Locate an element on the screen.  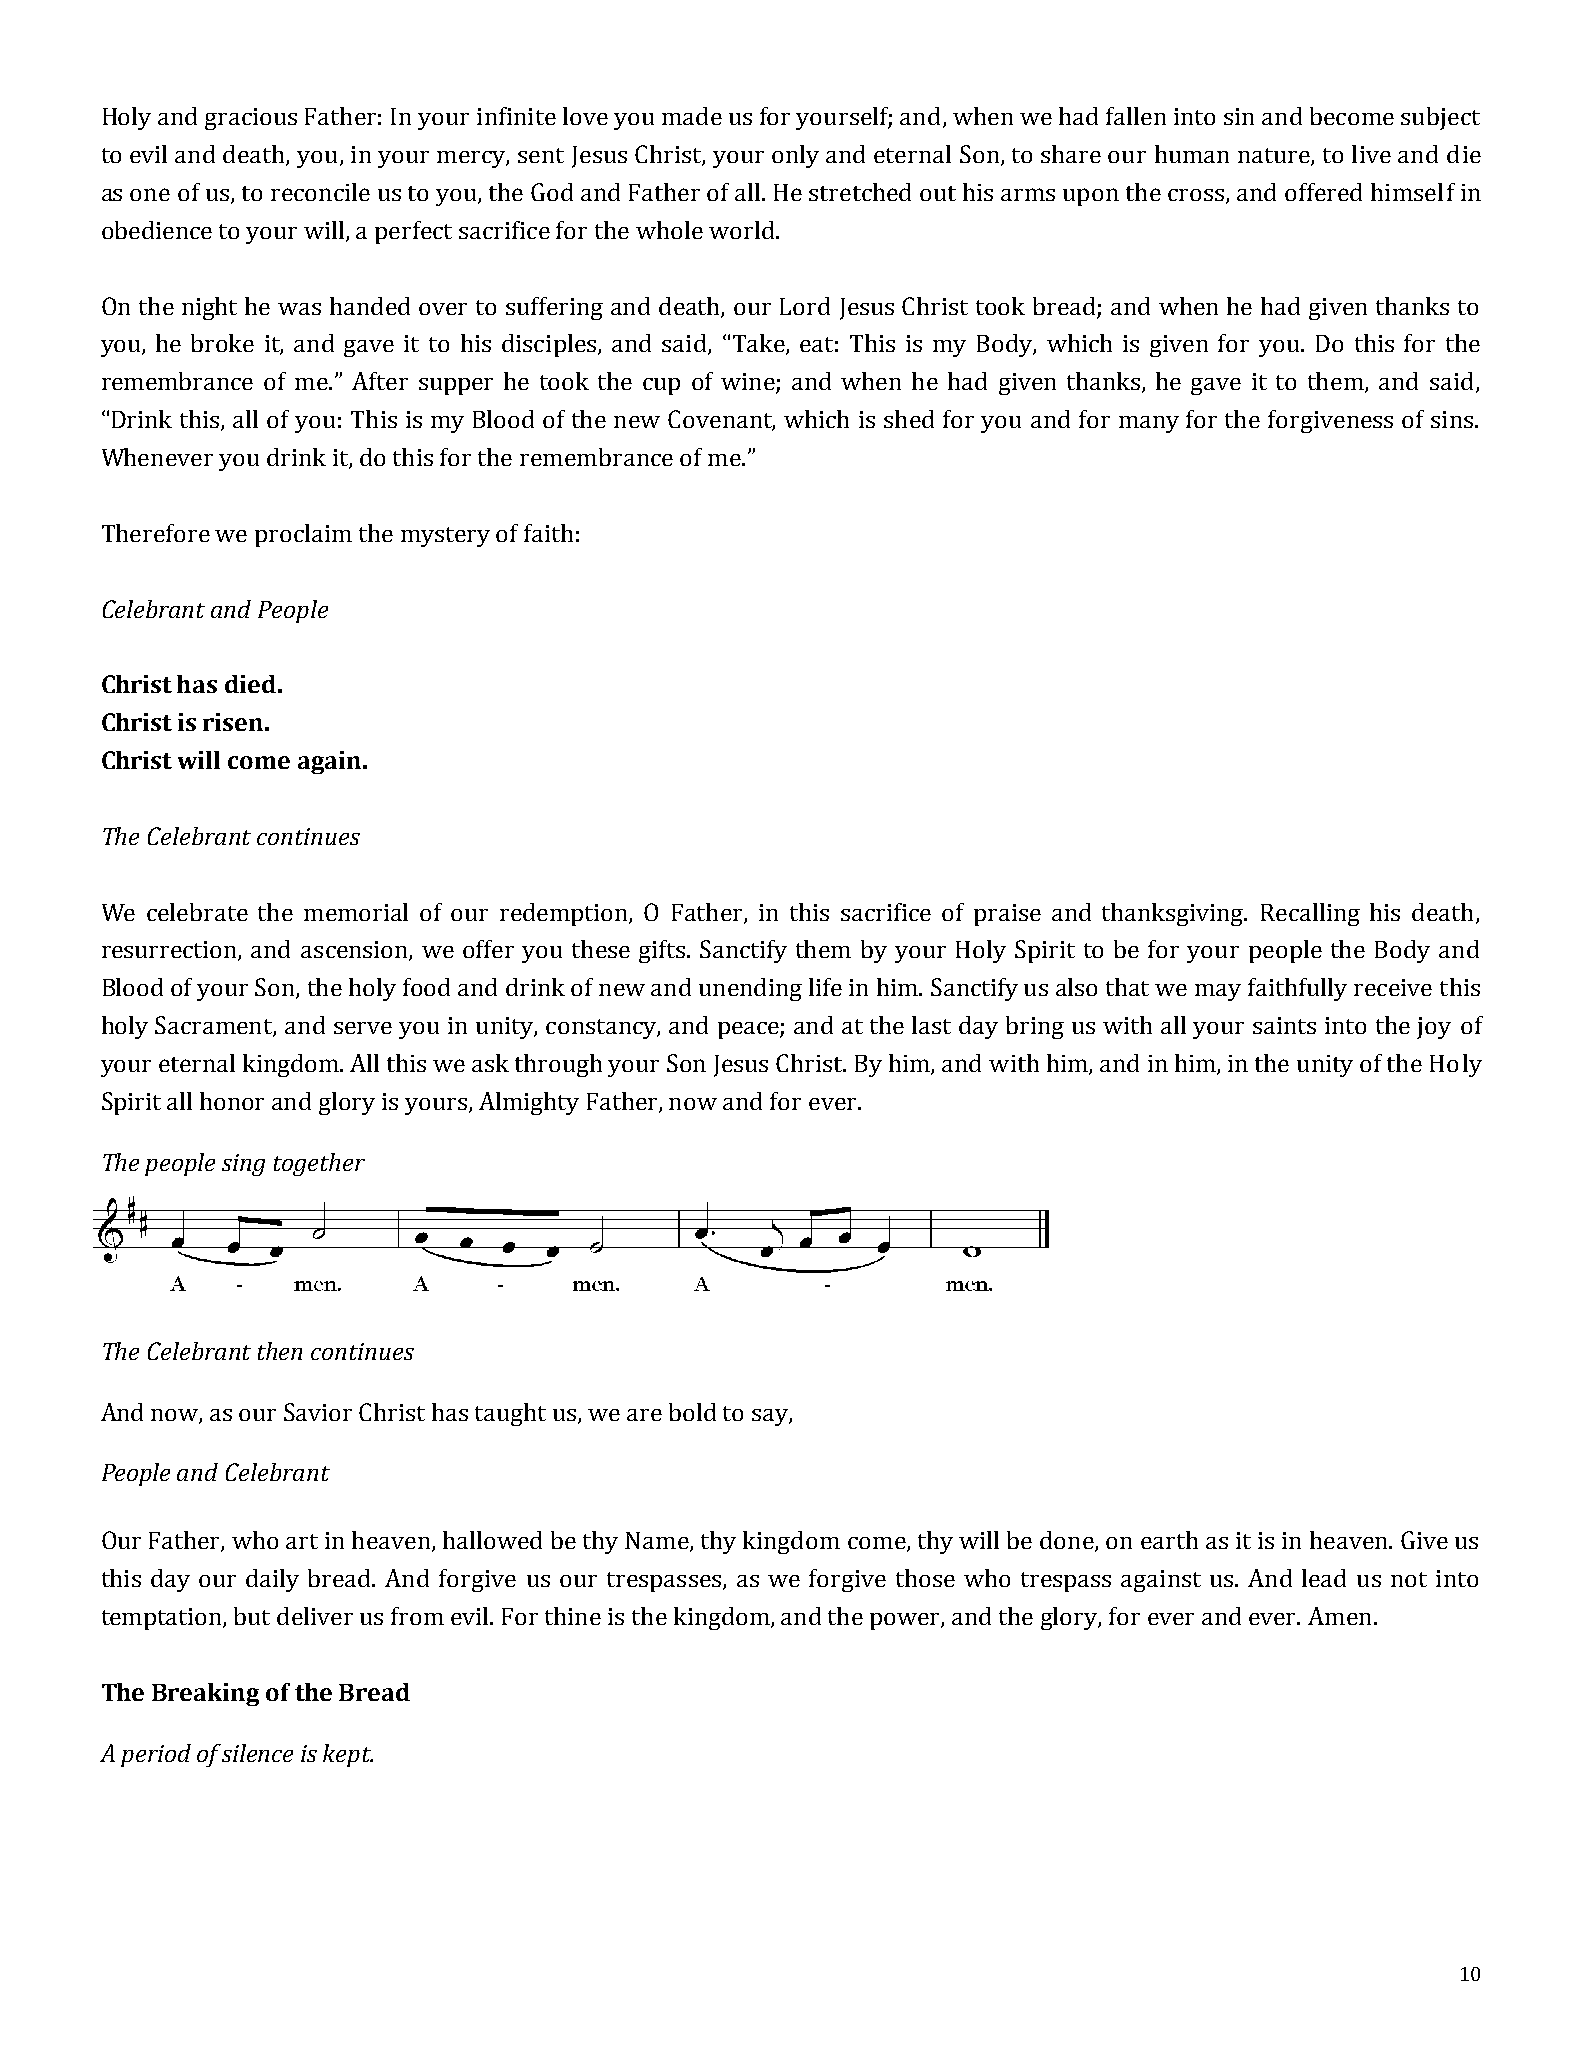
reconcile is located at coordinates (320, 192).
